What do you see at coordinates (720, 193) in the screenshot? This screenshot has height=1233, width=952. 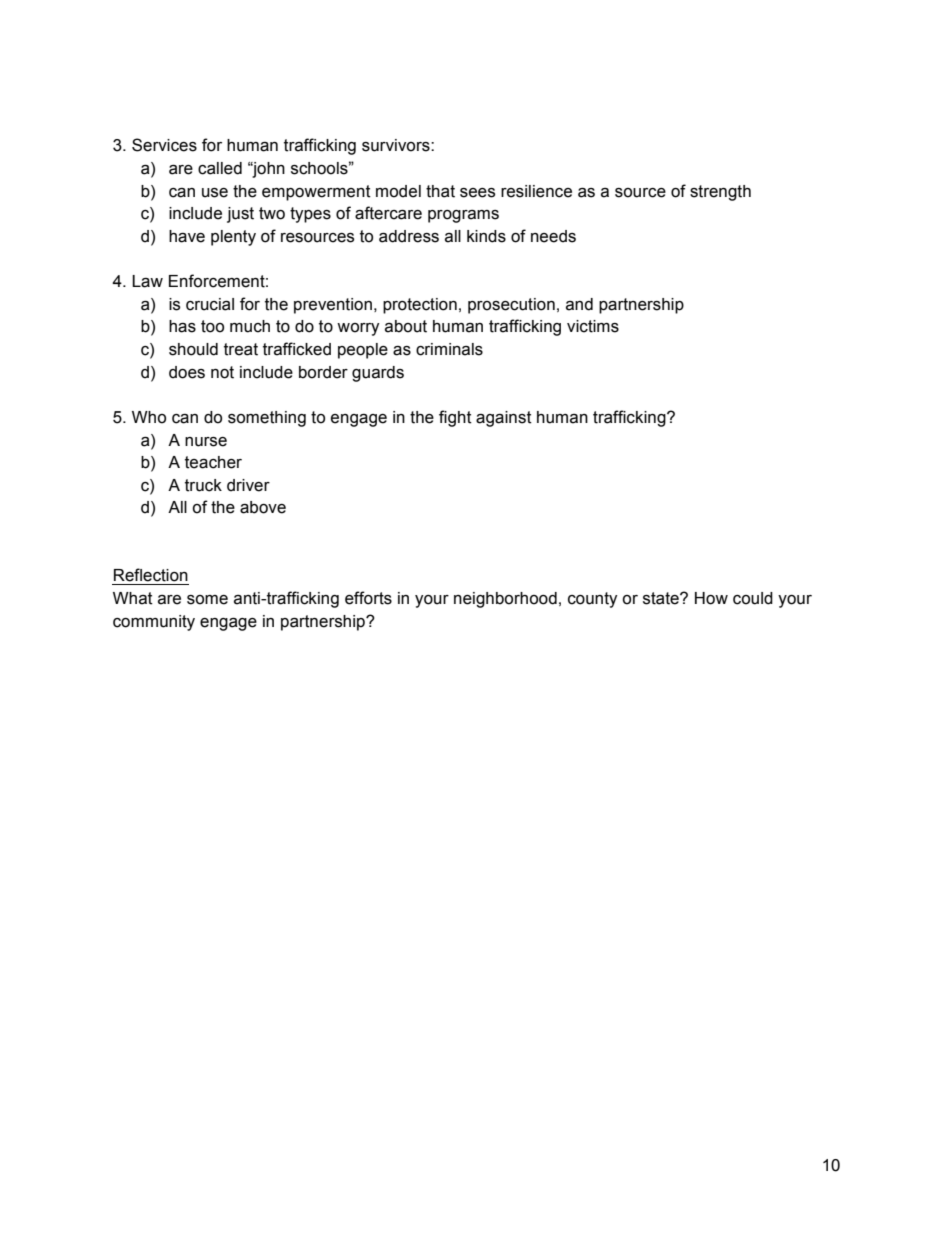 I see `strength` at bounding box center [720, 193].
